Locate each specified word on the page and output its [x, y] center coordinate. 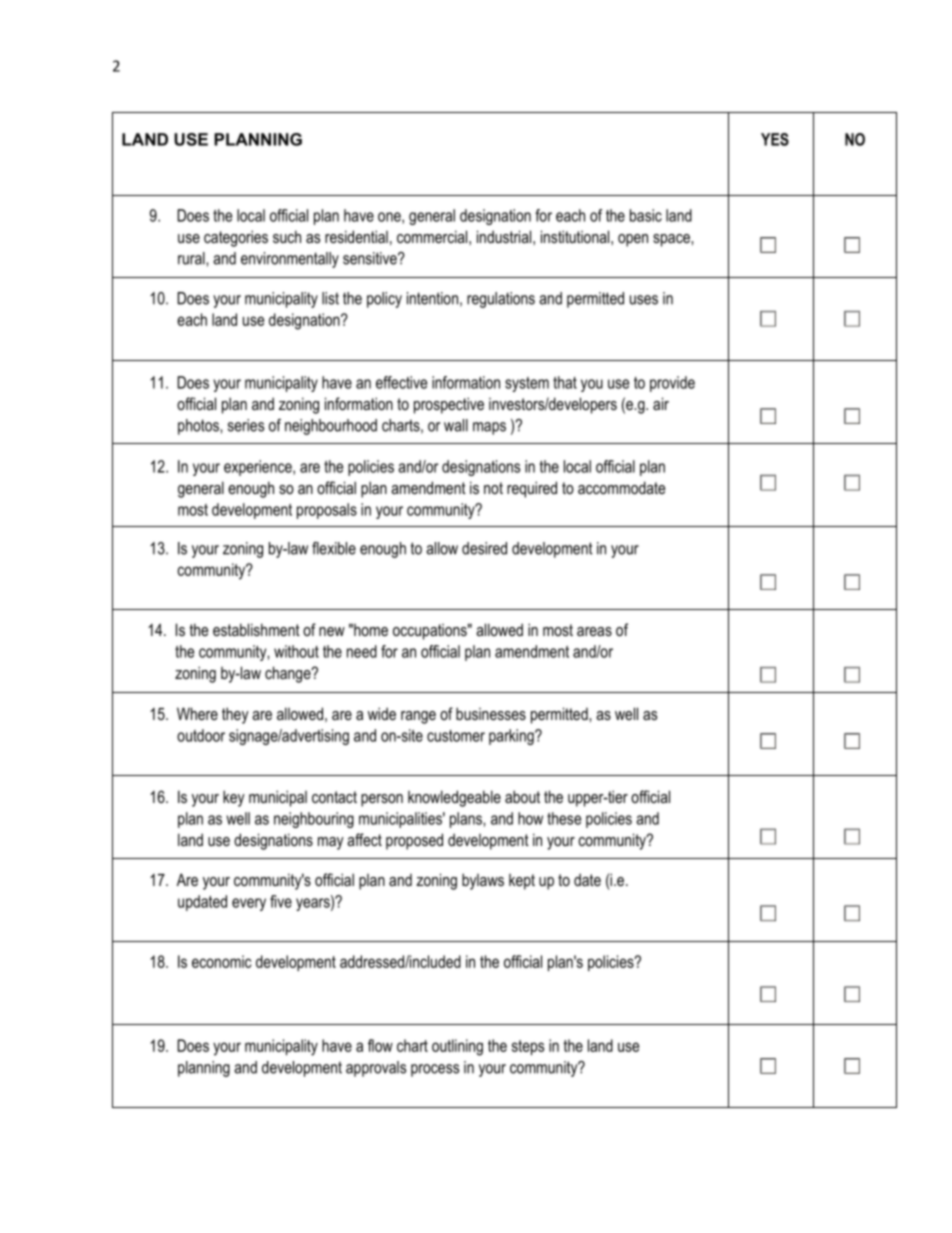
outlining [457, 1047]
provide [672, 384]
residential [356, 236]
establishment [256, 629]
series [246, 425]
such [287, 236]
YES [775, 139]
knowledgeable [454, 798]
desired [484, 548]
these [564, 818]
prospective [449, 405]
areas [594, 631]
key [234, 798]
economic [221, 961]
